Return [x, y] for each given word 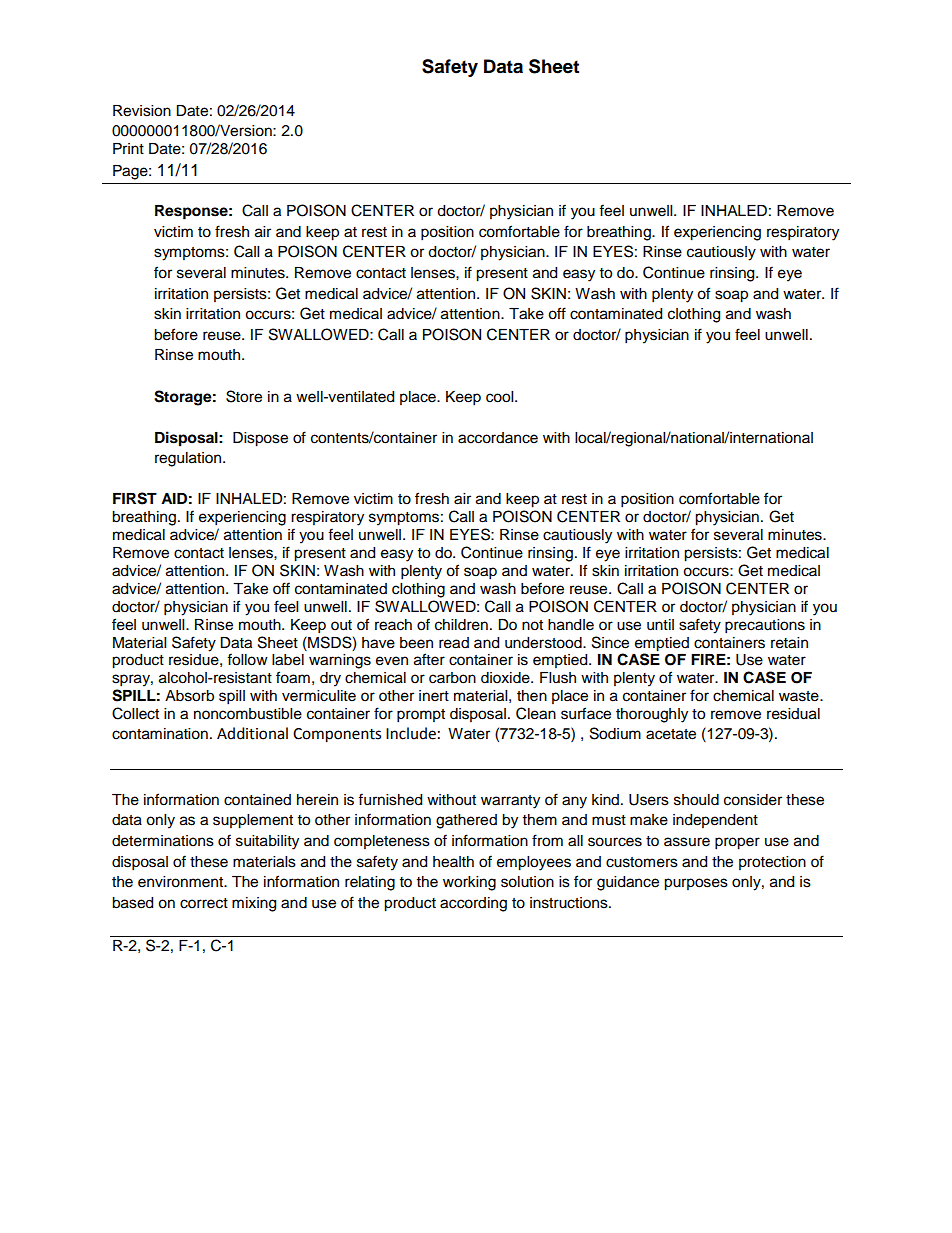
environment [182, 882]
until [660, 625]
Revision [142, 111]
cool [501, 397]
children [461, 625]
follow [247, 659]
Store [244, 396]
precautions [765, 626]
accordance [498, 438]
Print [128, 148]
